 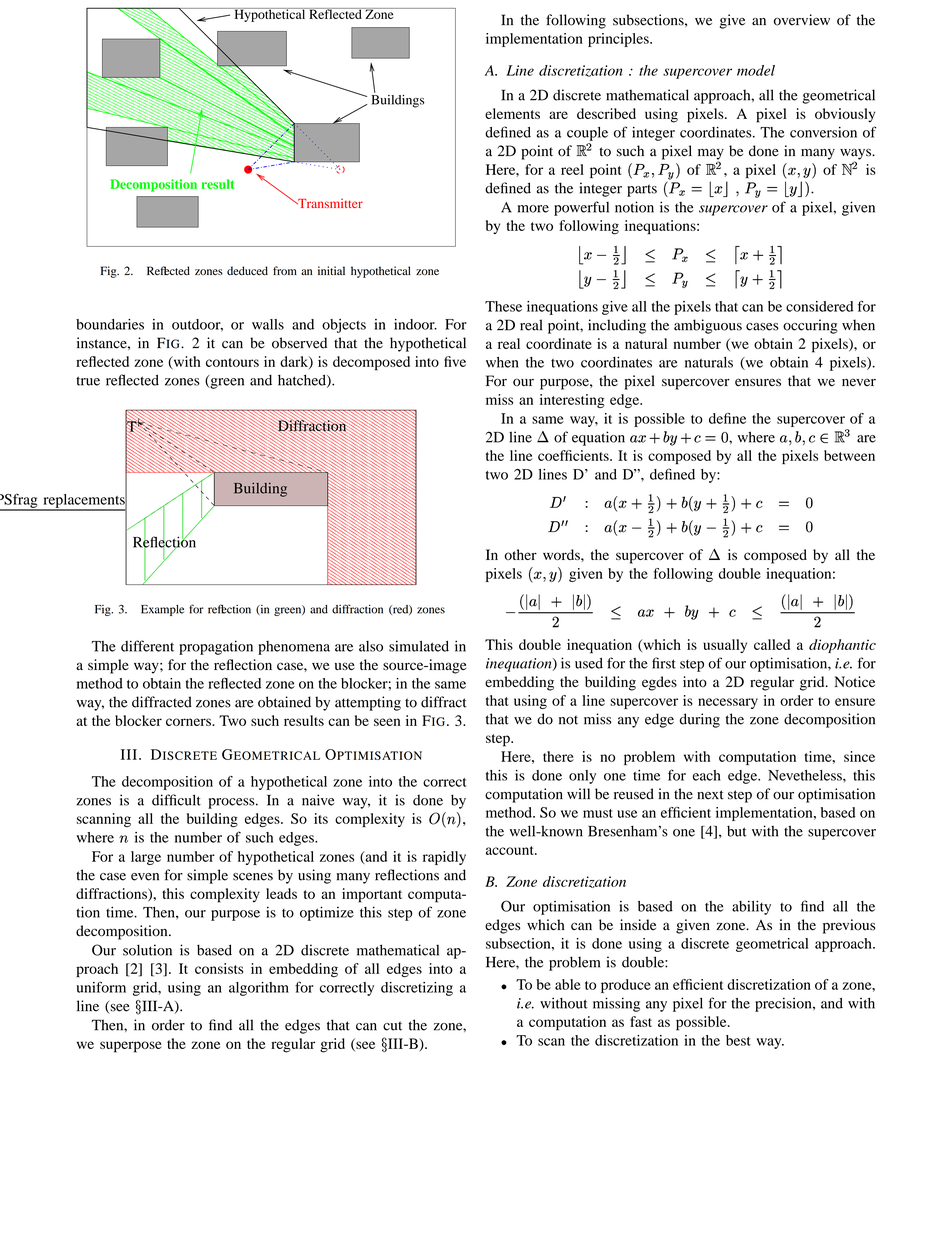 What do you see at coordinates (219, 968) in the document?
I see `consists` at bounding box center [219, 968].
